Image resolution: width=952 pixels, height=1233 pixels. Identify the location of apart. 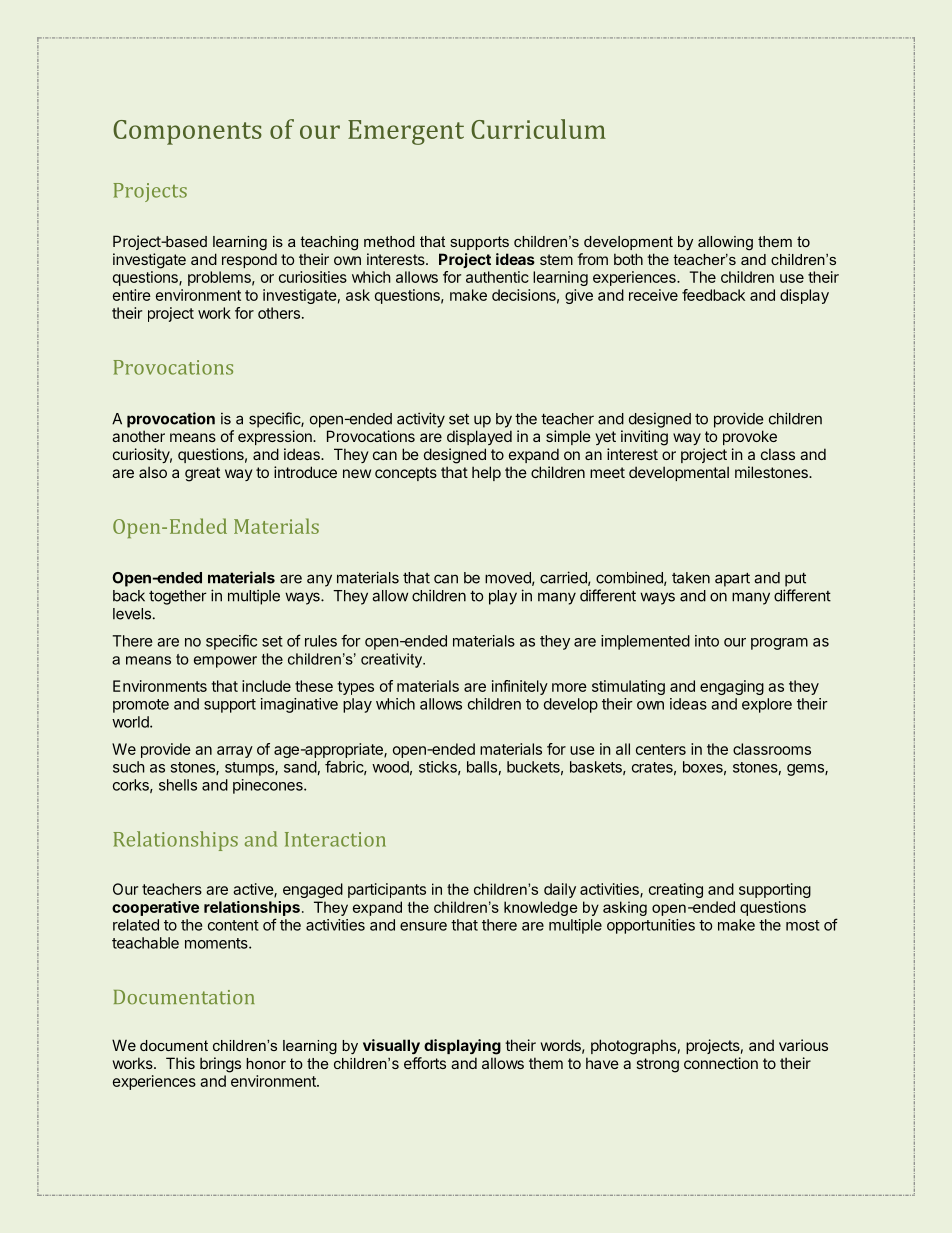
(732, 579).
